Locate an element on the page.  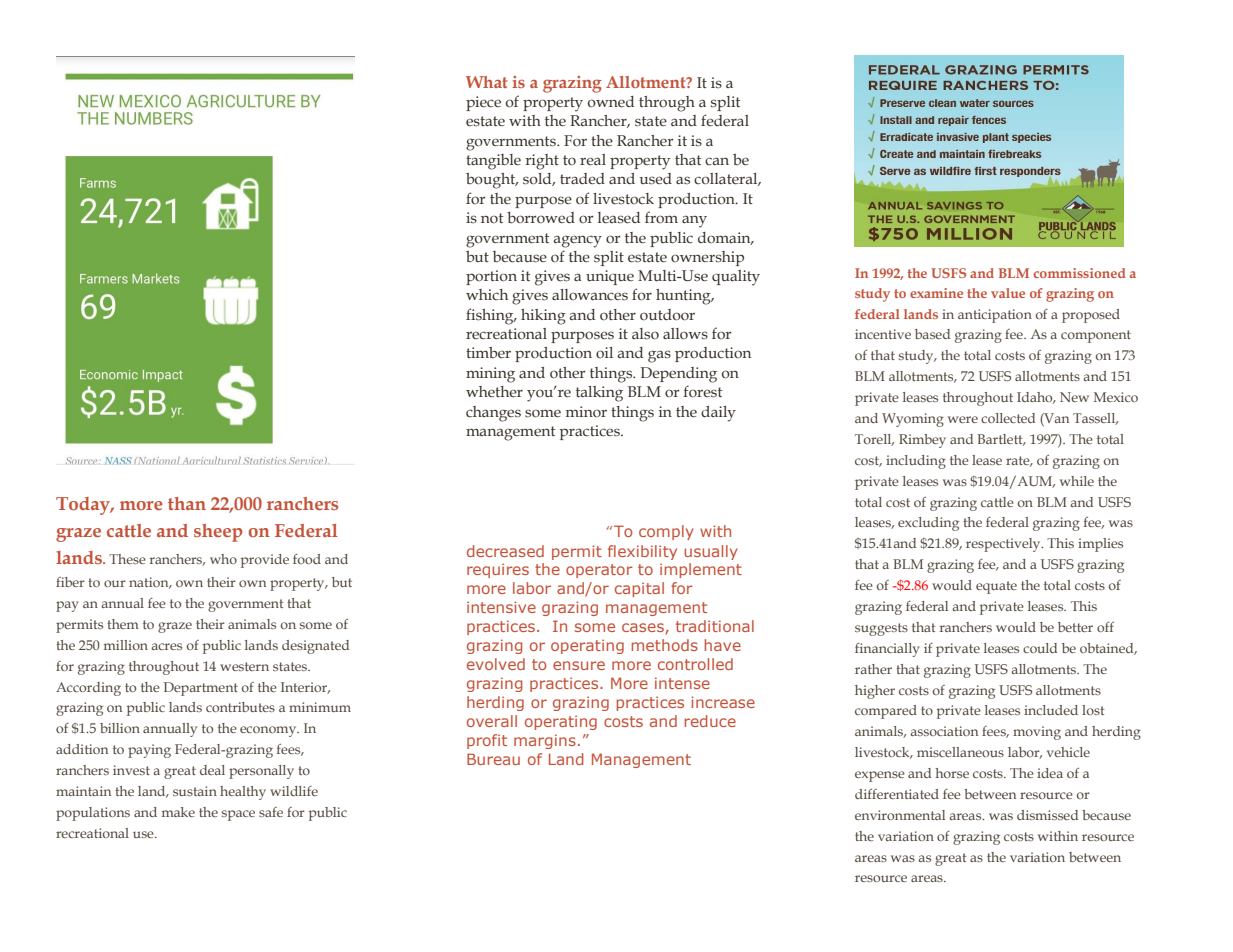
operator is located at coordinates (599, 571).
